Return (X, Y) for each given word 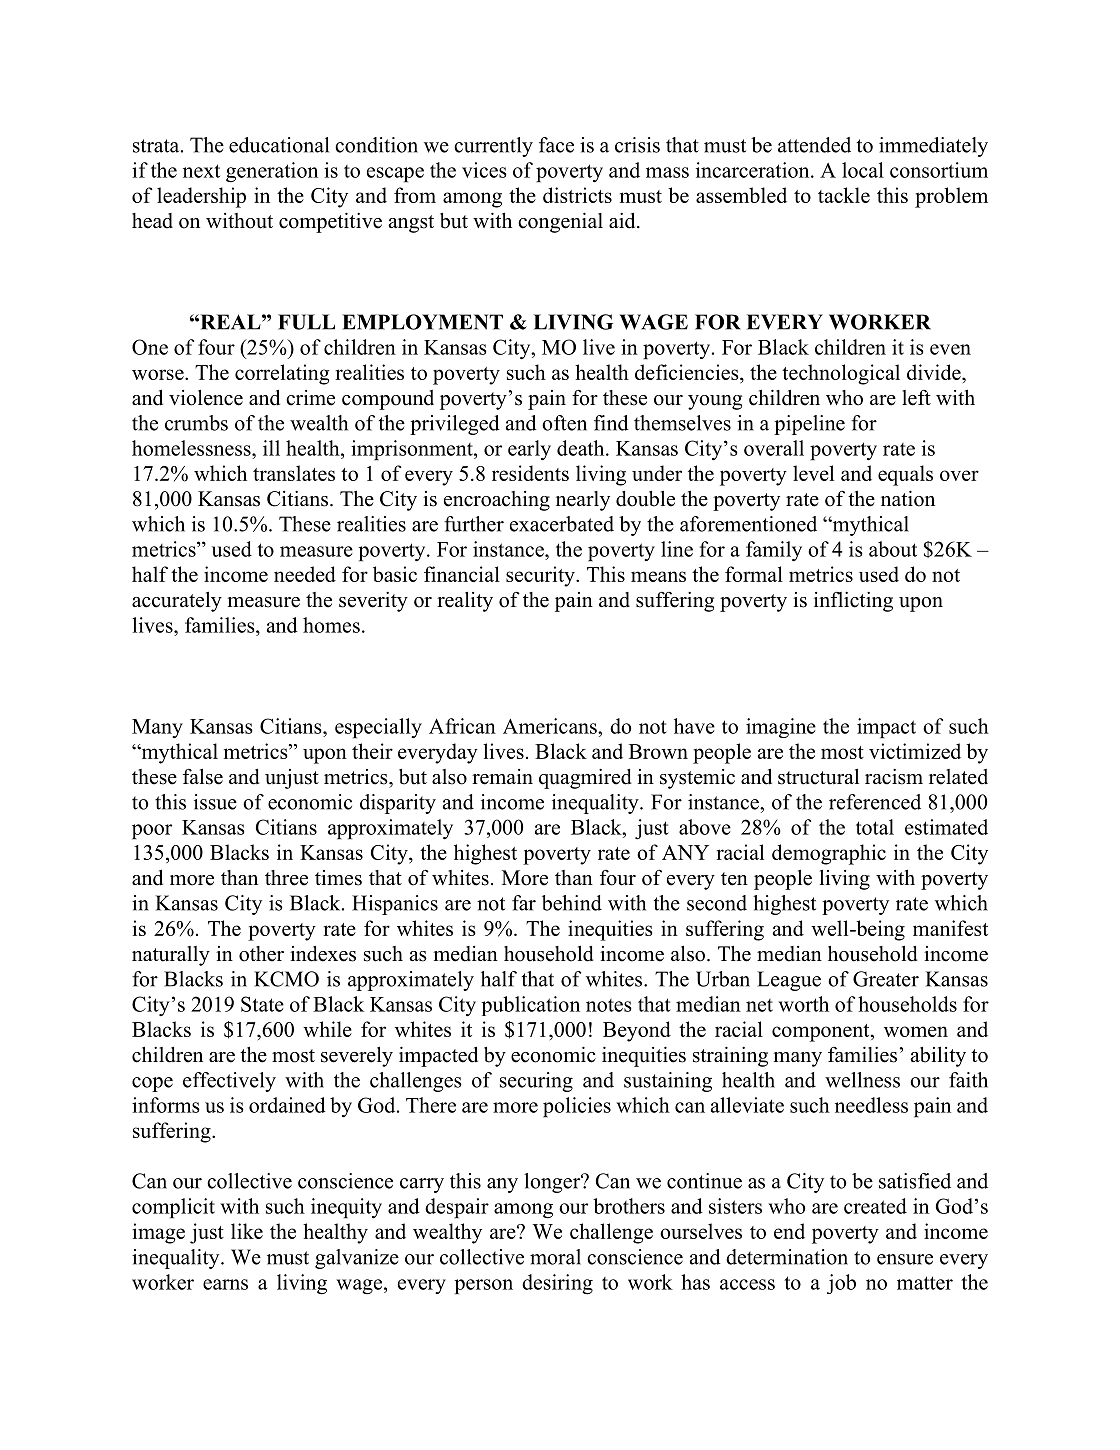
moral (555, 1257)
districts (577, 195)
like (247, 1231)
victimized (915, 751)
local (863, 170)
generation (272, 172)
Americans (551, 726)
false (203, 777)
